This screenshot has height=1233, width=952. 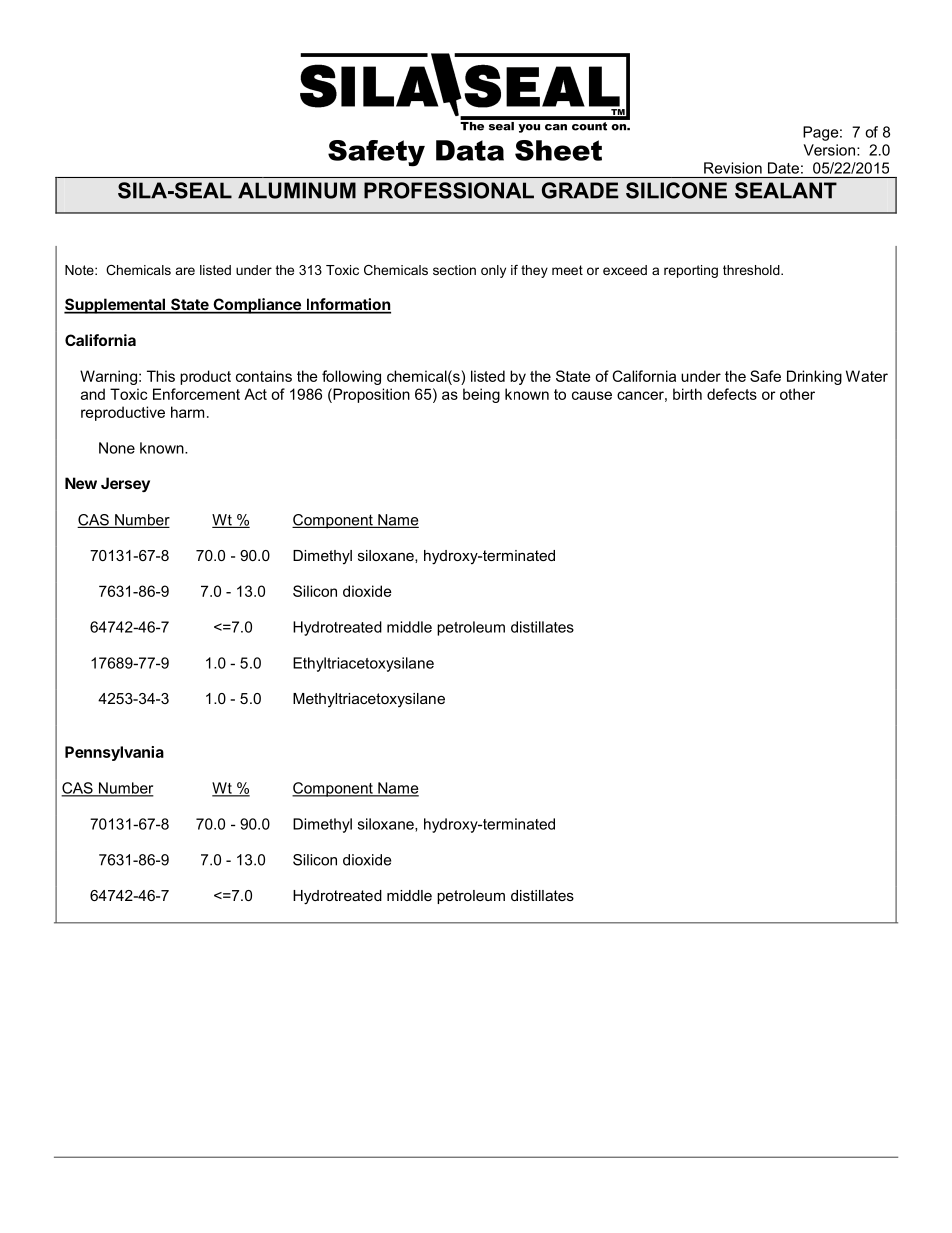 I want to click on Safe, so click(x=765, y=376).
